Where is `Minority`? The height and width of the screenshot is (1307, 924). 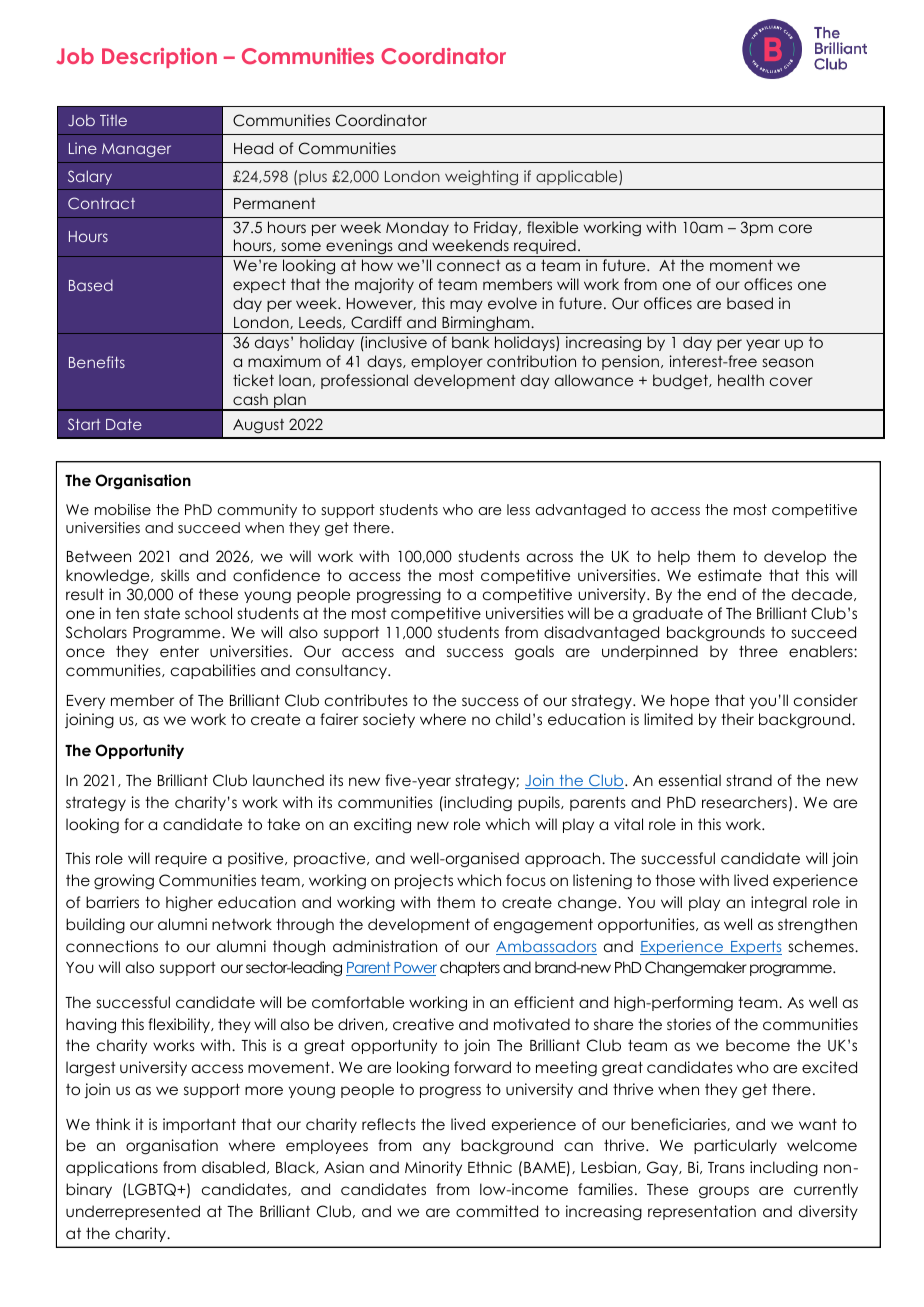
Minority is located at coordinates (433, 1168).
